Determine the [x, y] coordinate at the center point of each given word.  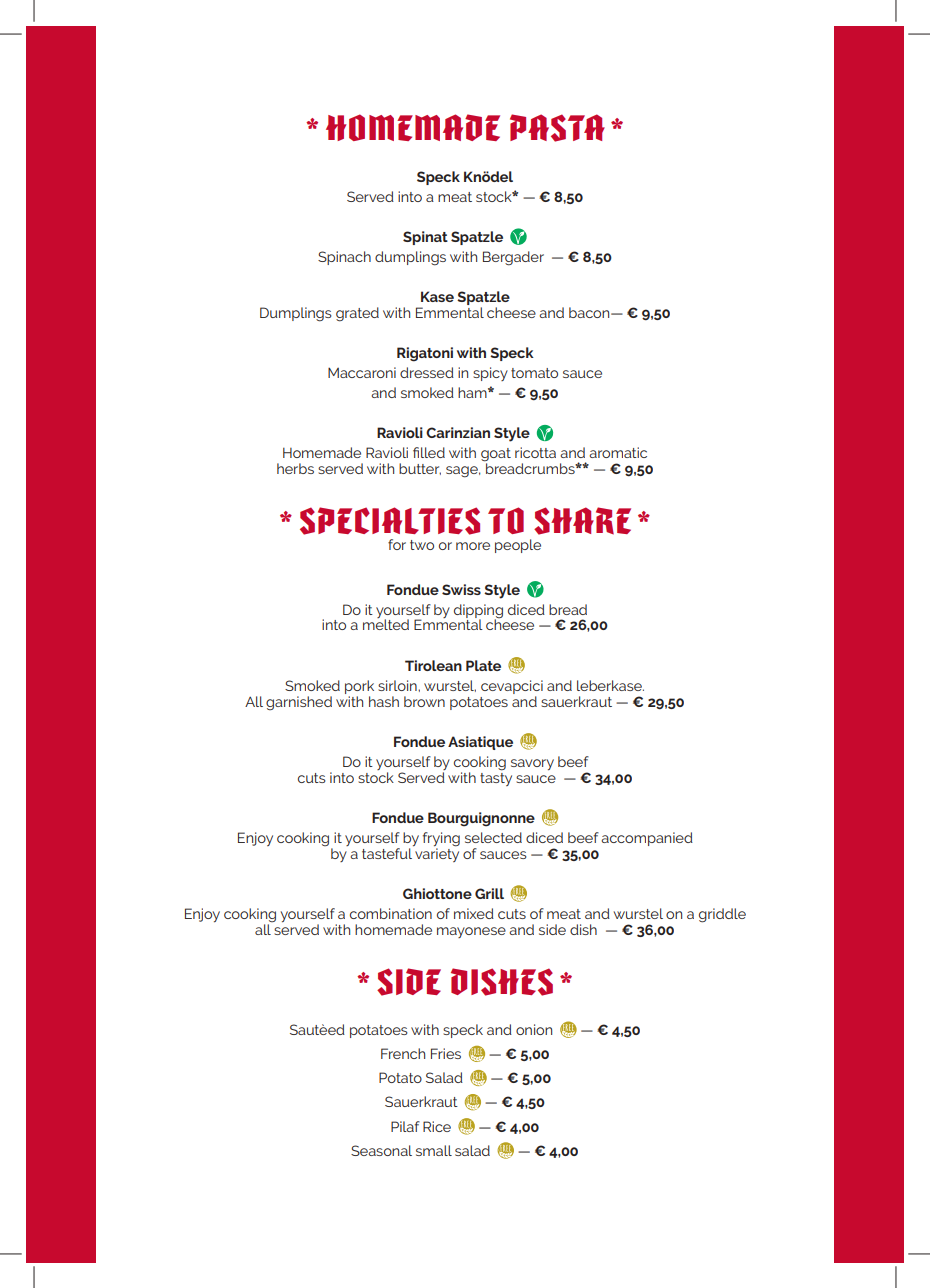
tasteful [387, 853]
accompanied [647, 839]
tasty [496, 778]
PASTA [557, 128]
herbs [295, 468]
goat [496, 456]
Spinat [425, 238]
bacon [590, 312]
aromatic [618, 452]
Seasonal [381, 1150]
